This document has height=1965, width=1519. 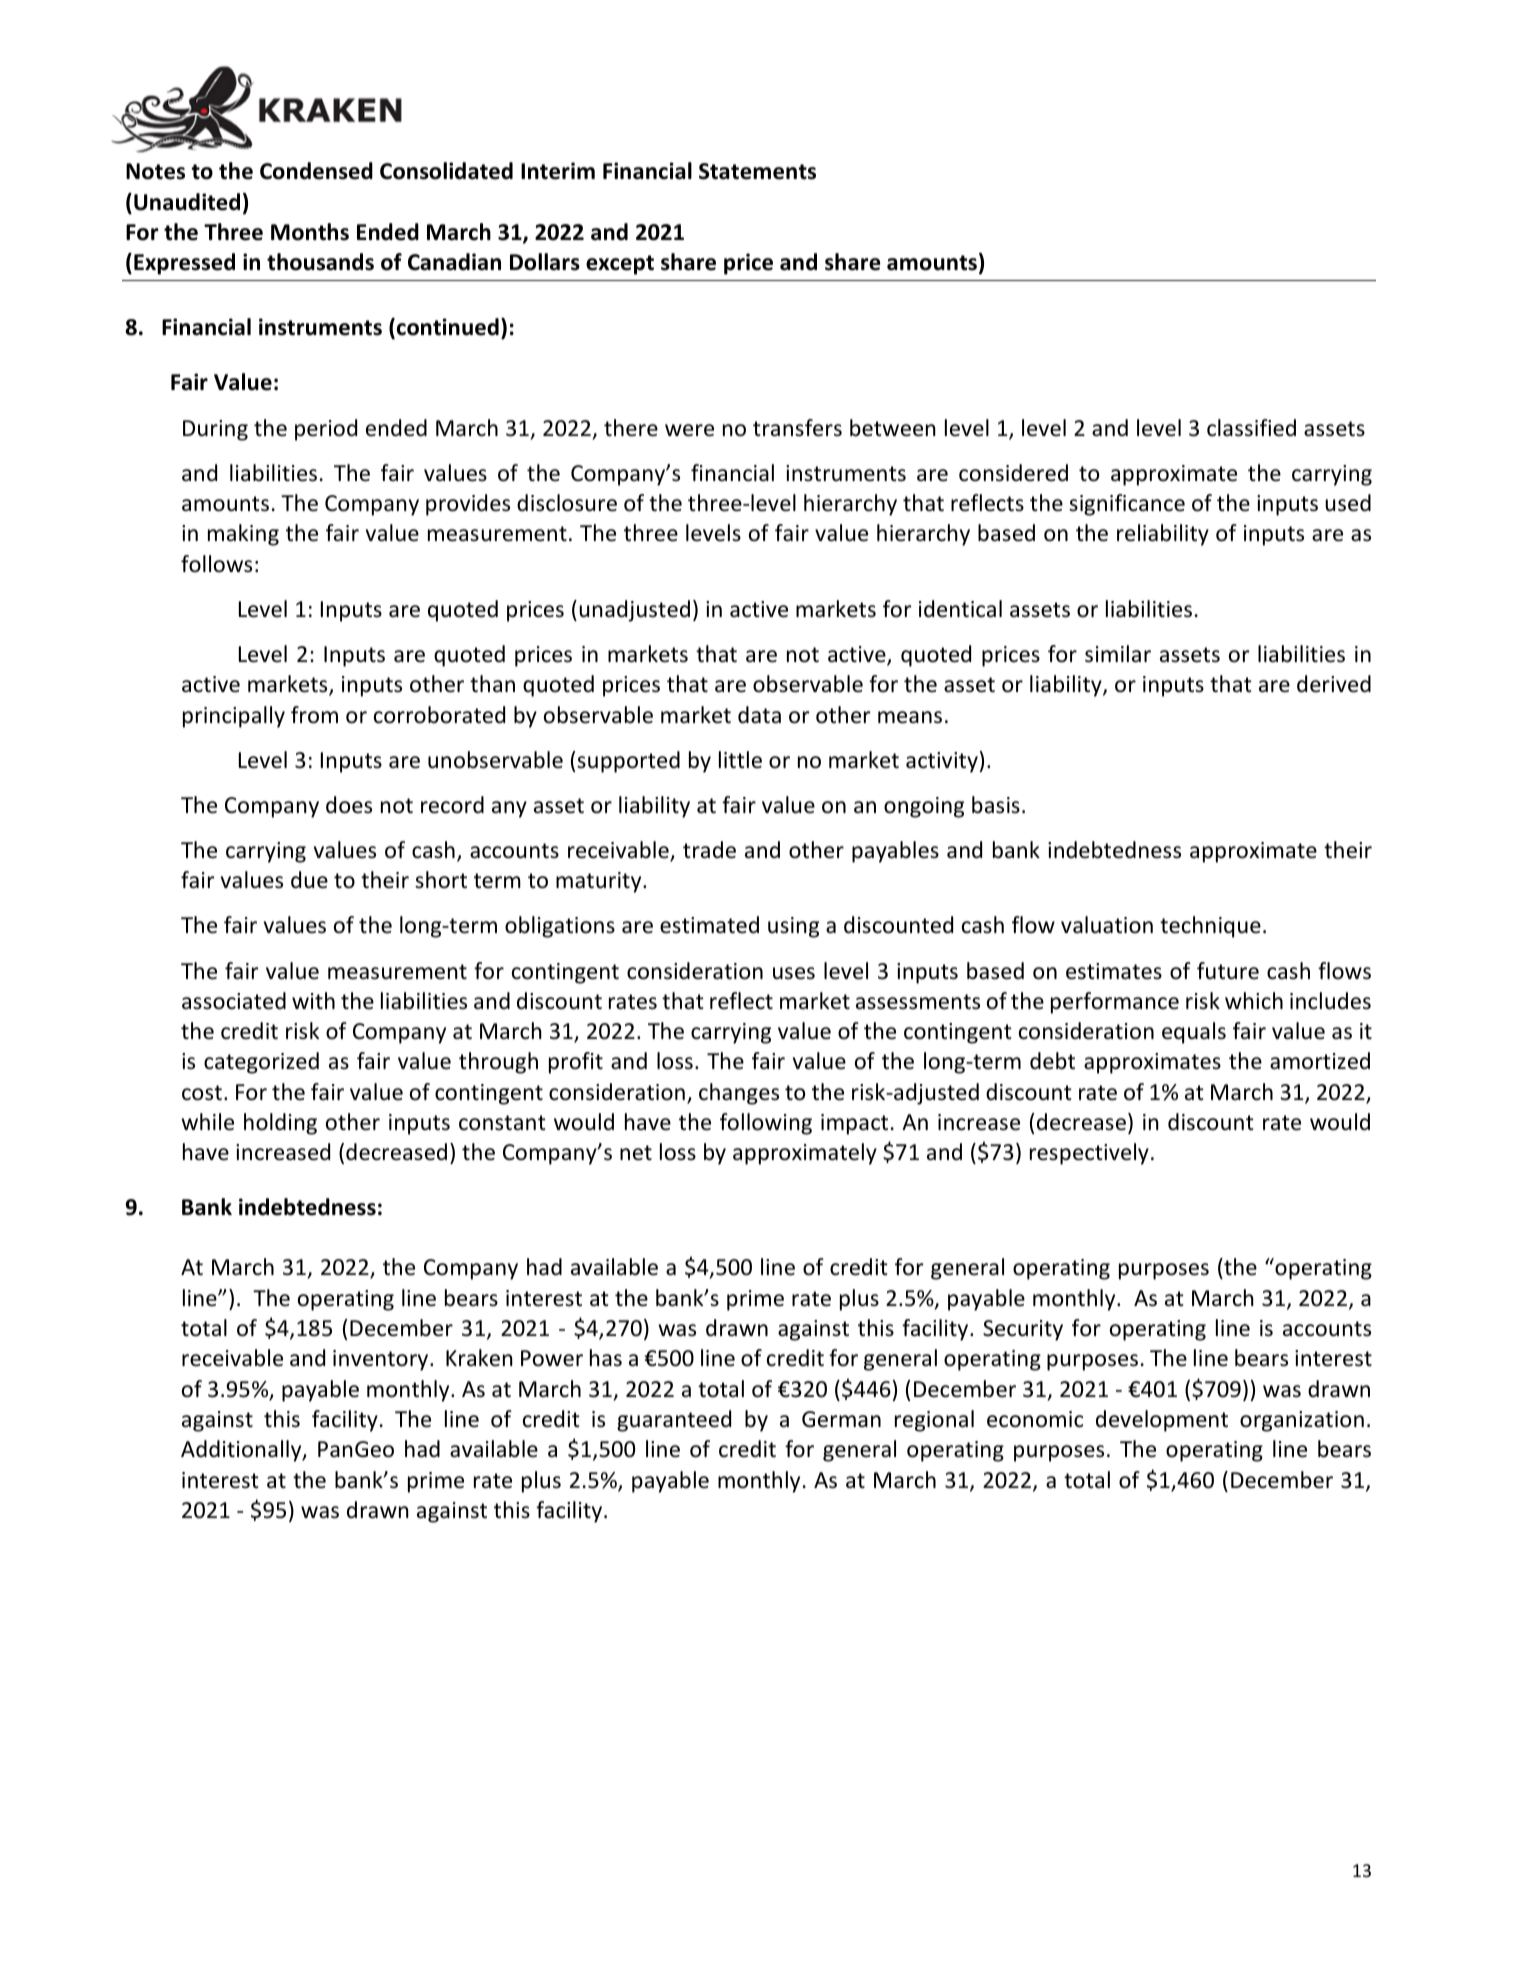 I want to click on Statements, so click(x=757, y=171).
